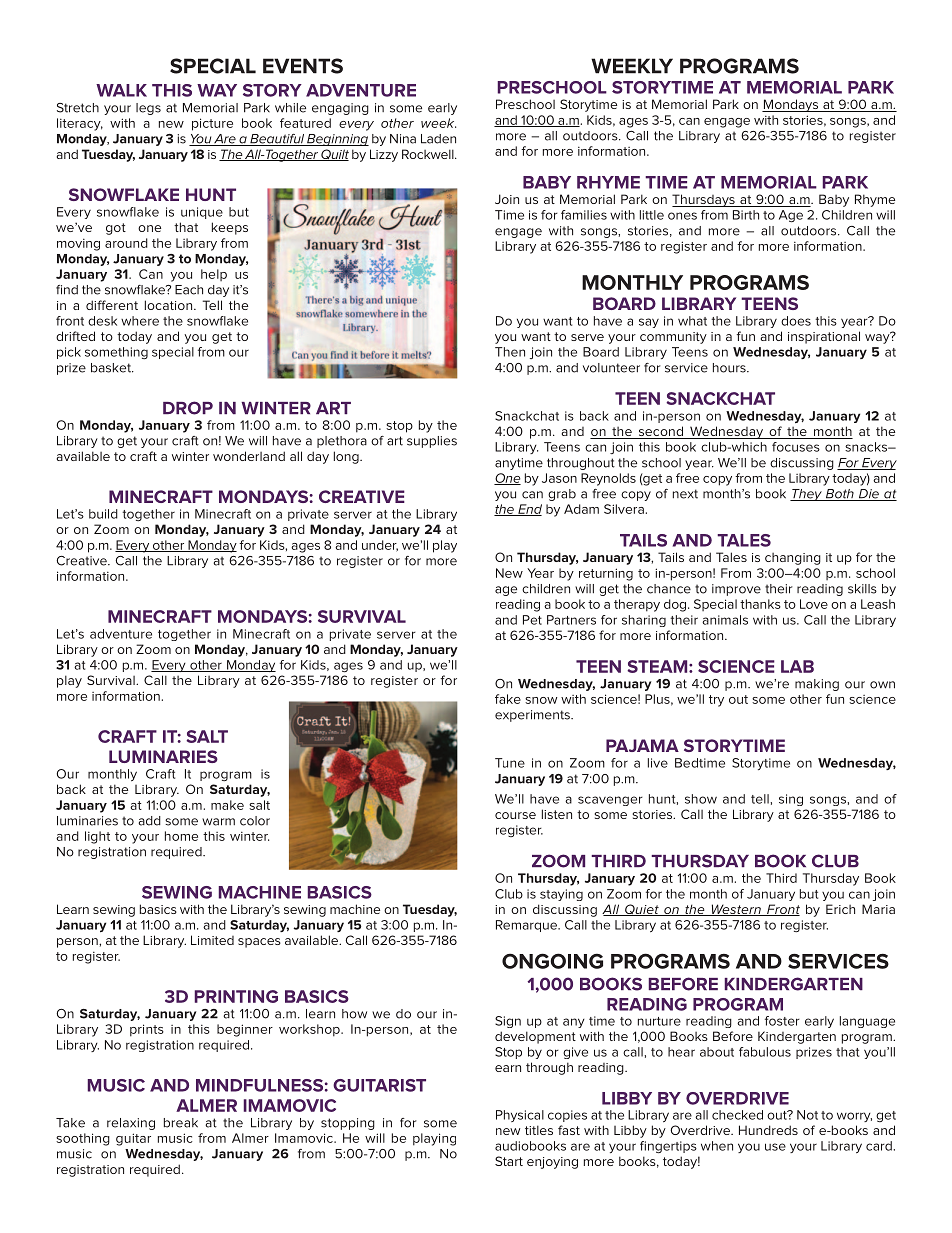 The height and width of the document is (1233, 952). I want to click on thanks, so click(760, 604).
